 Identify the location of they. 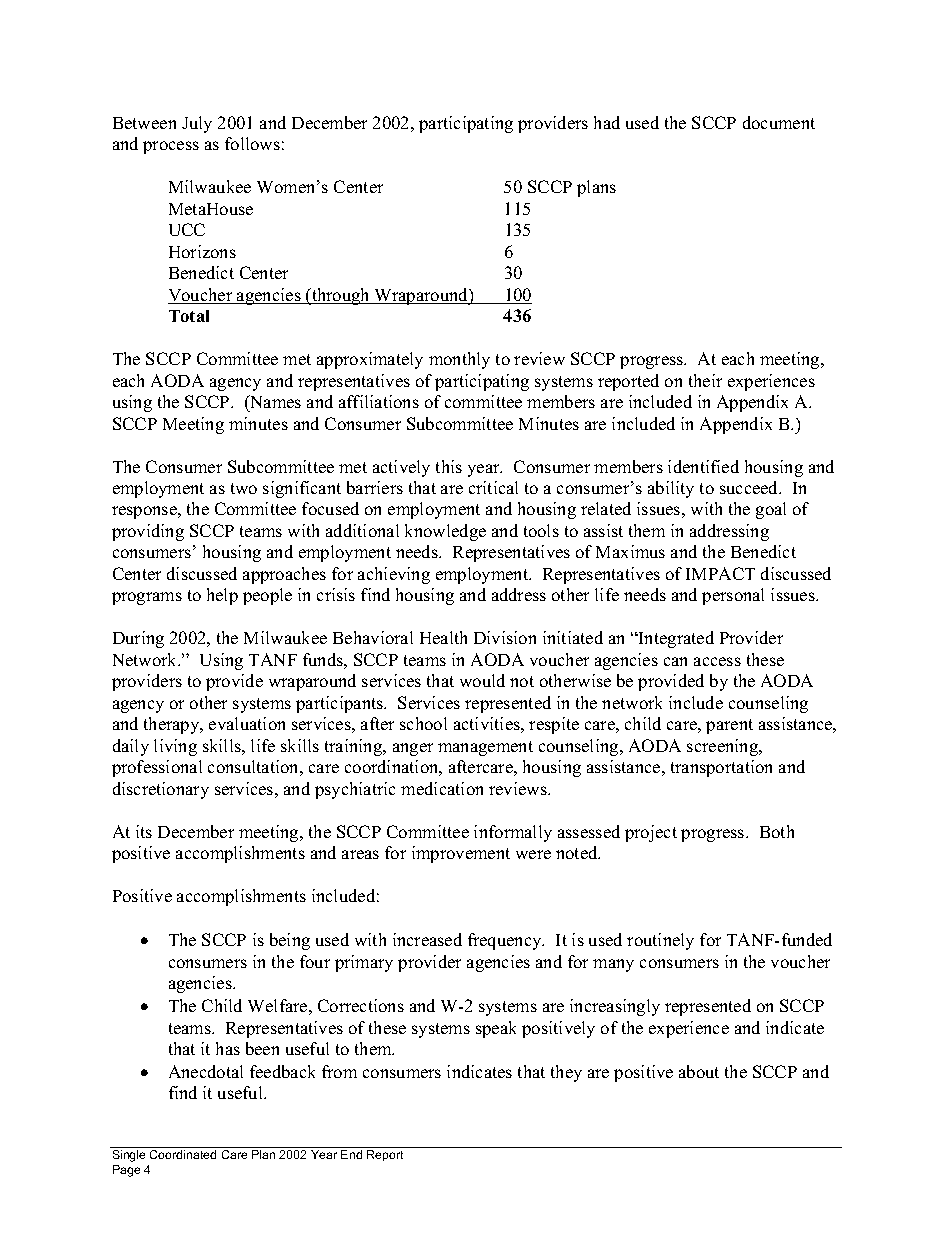
(566, 1073).
